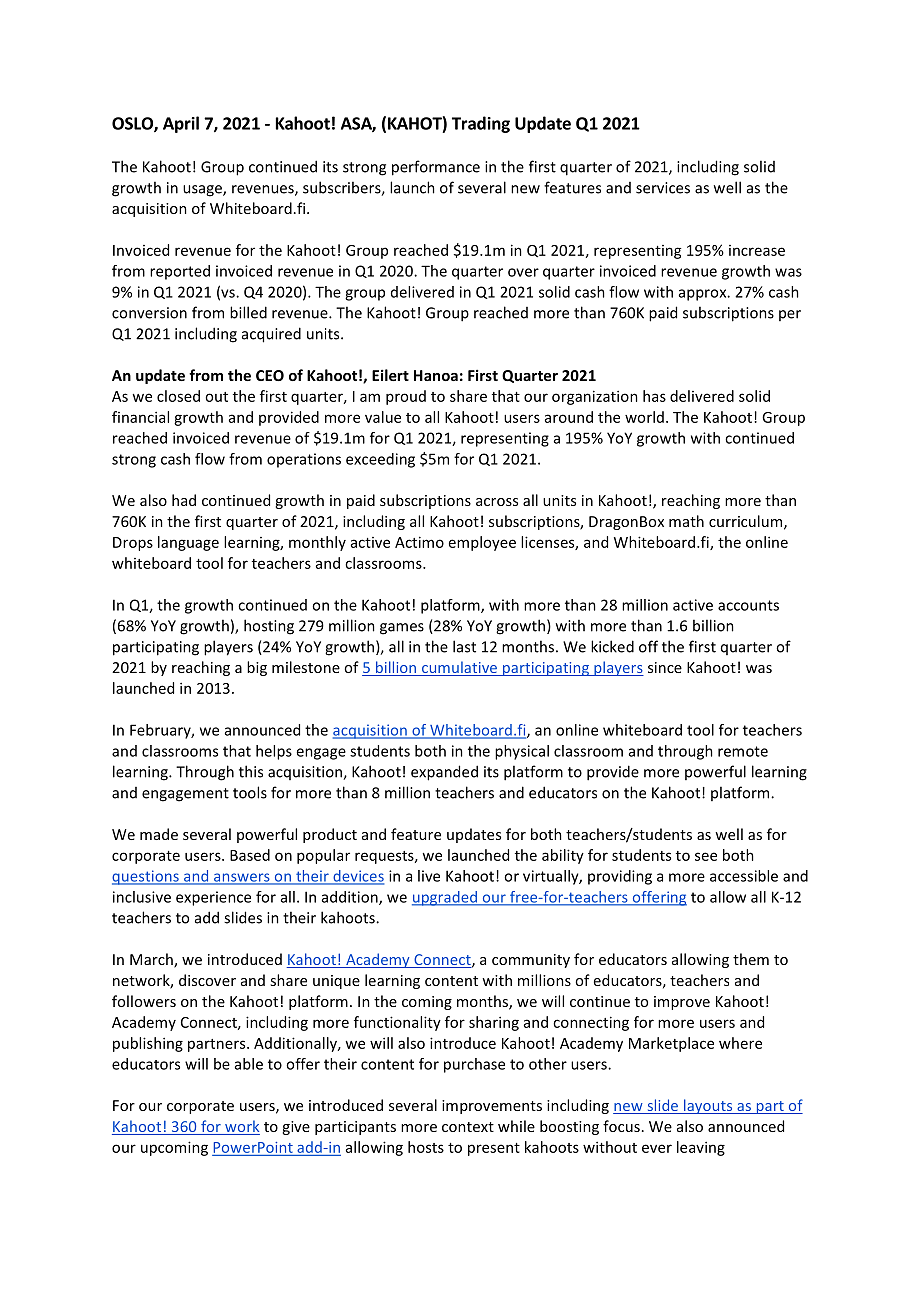 The height and width of the screenshot is (1308, 924). I want to click on proud, so click(406, 397).
